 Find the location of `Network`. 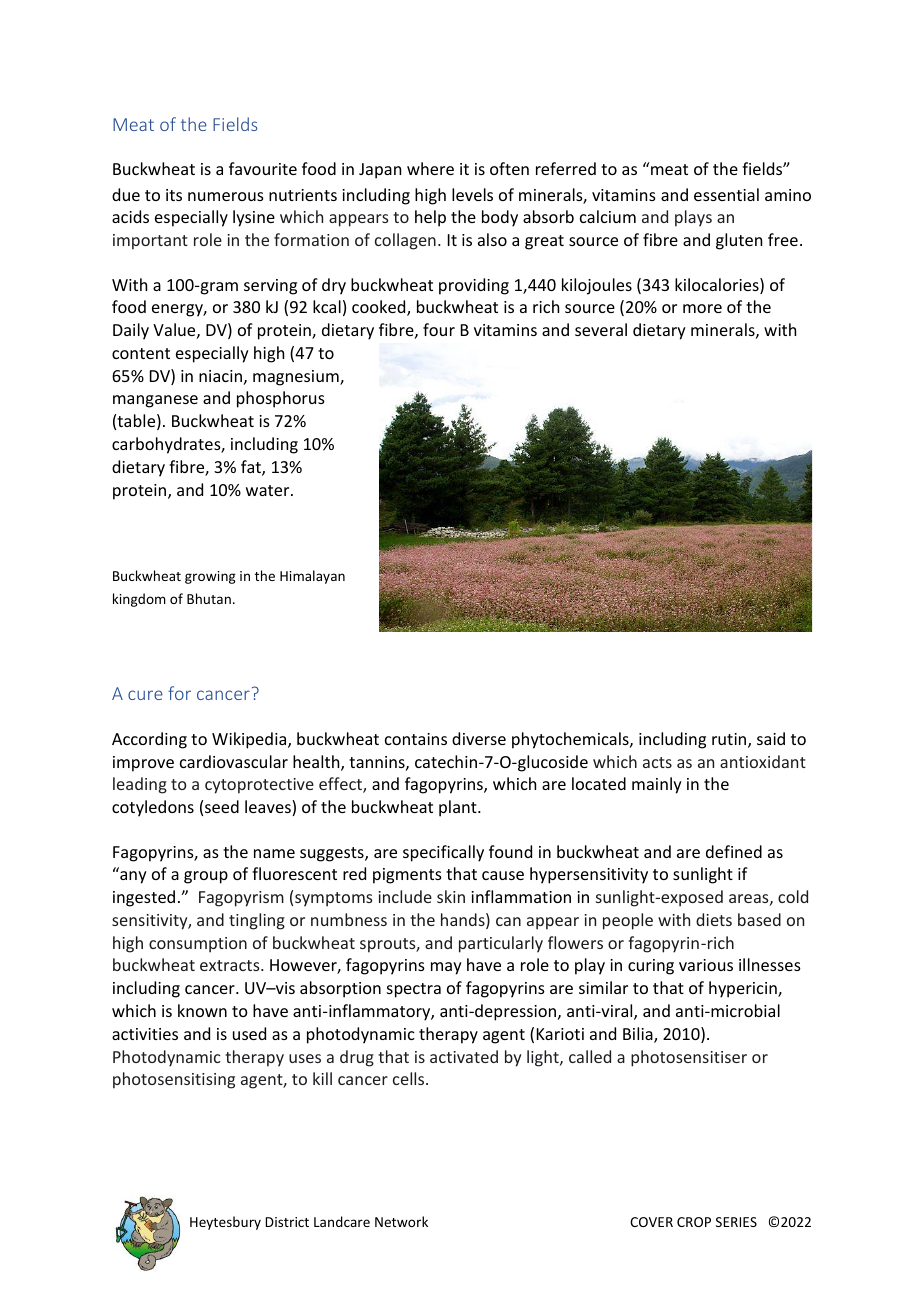

Network is located at coordinates (401, 1221).
